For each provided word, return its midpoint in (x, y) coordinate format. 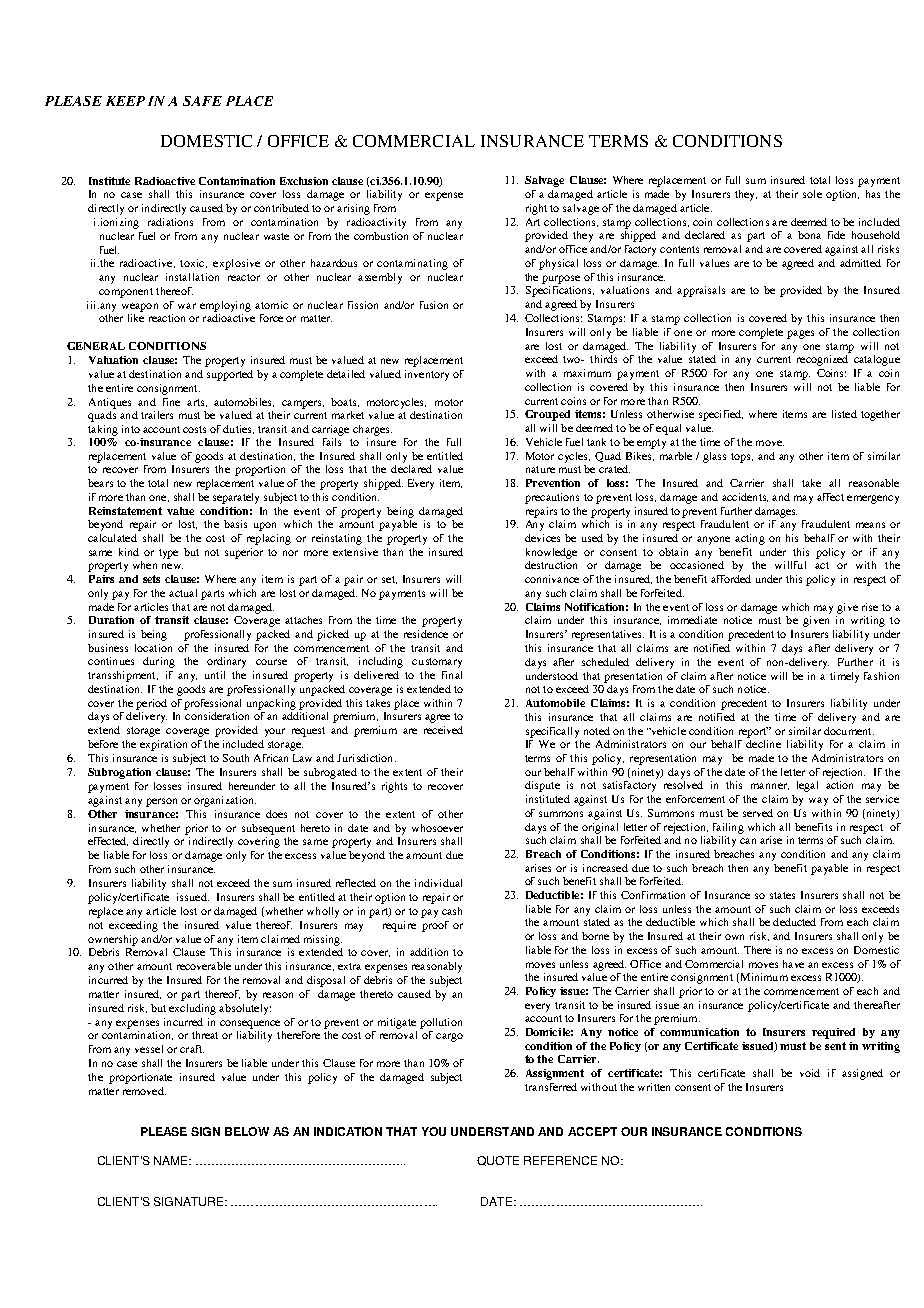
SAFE (202, 101)
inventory (427, 375)
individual (438, 883)
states (782, 895)
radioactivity (376, 223)
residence (426, 634)
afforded (731, 579)
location (153, 648)
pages (800, 334)
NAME (172, 1160)
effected (108, 841)
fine (171, 402)
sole (812, 194)
